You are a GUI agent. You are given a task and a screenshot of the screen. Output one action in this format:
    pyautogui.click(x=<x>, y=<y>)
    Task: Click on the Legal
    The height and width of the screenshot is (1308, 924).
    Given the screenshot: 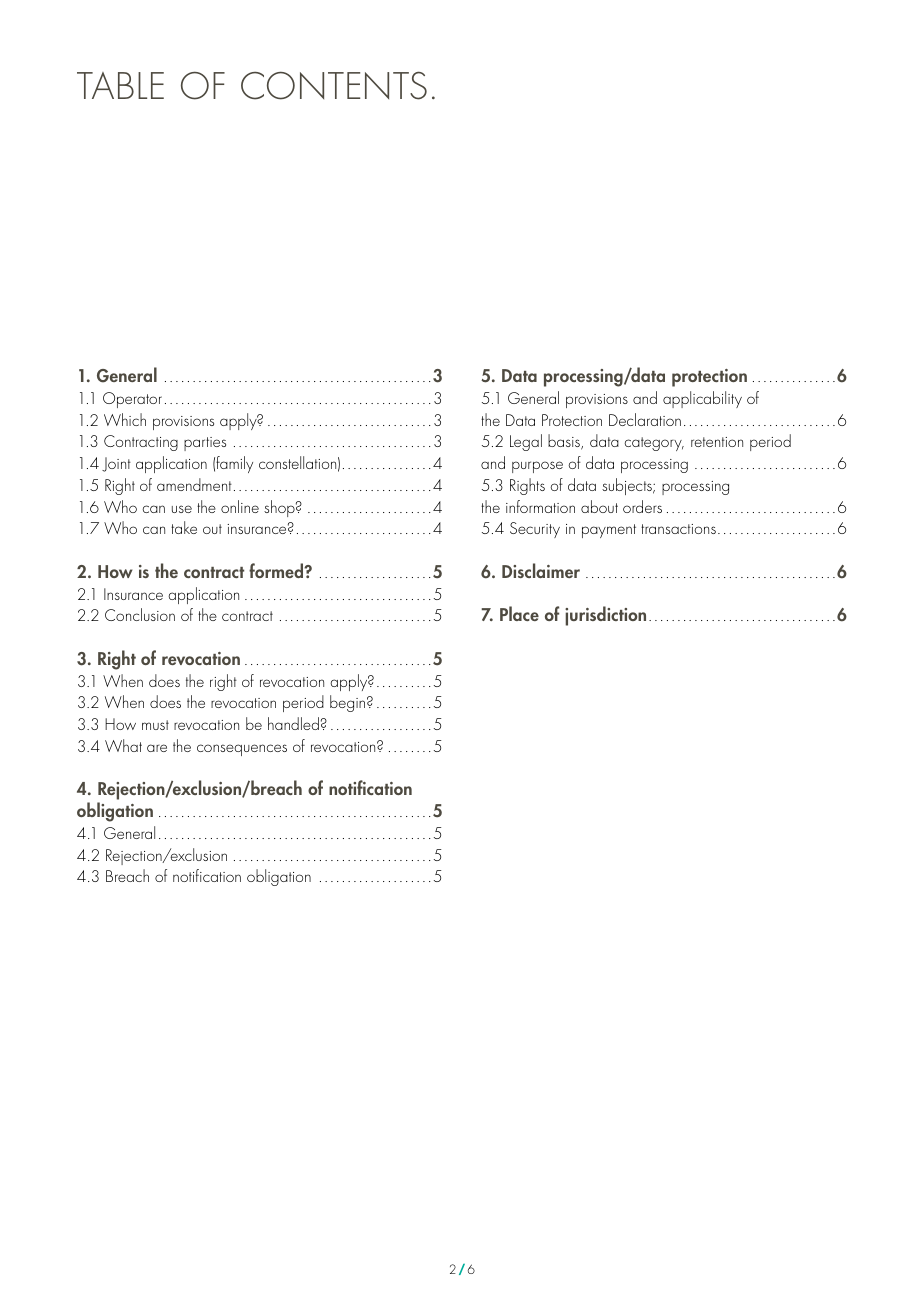 What is the action you would take?
    pyautogui.click(x=526, y=442)
